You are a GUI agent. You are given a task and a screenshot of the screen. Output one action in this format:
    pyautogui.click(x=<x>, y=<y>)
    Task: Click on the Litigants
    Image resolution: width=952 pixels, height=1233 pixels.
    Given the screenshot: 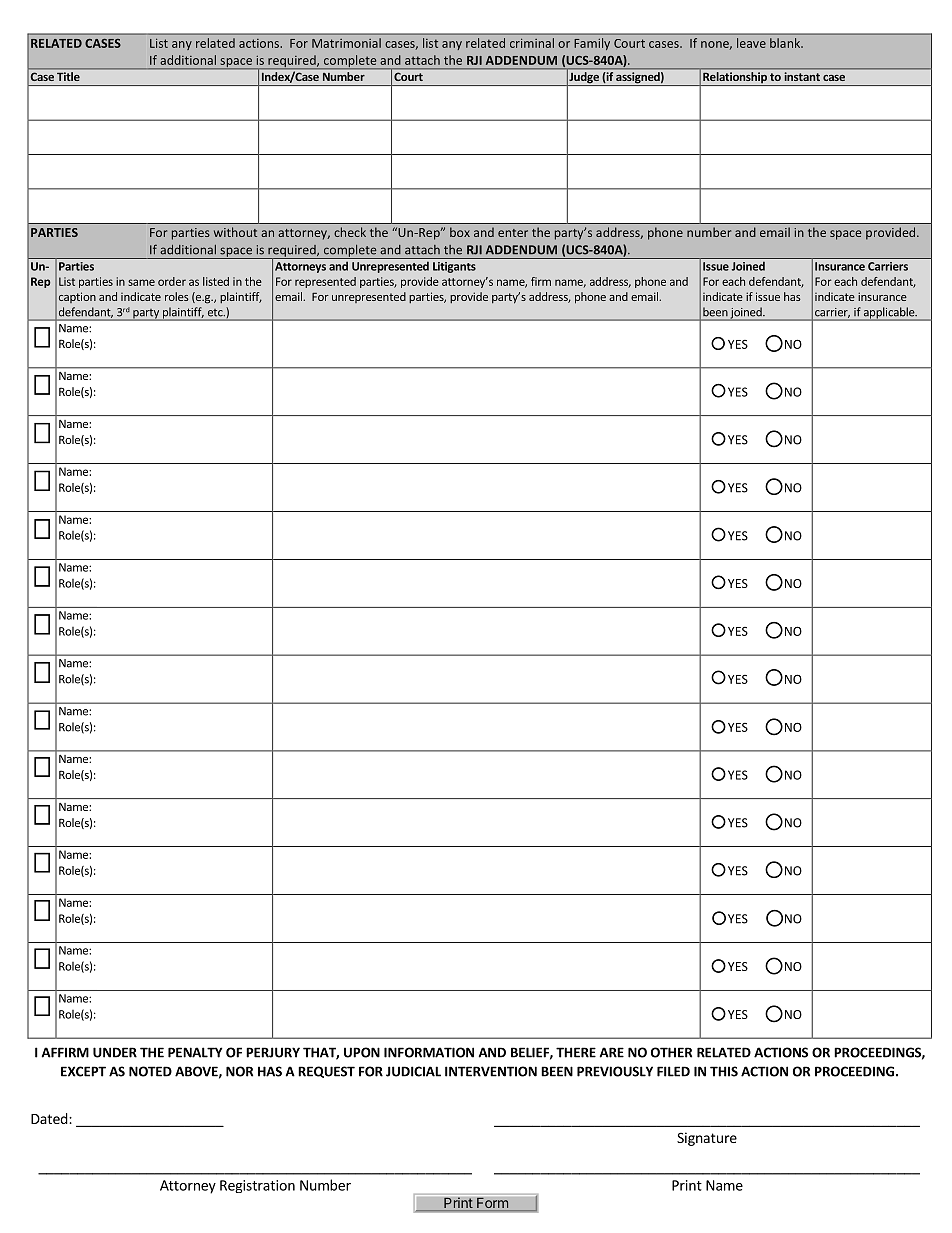 What is the action you would take?
    pyautogui.click(x=454, y=267)
